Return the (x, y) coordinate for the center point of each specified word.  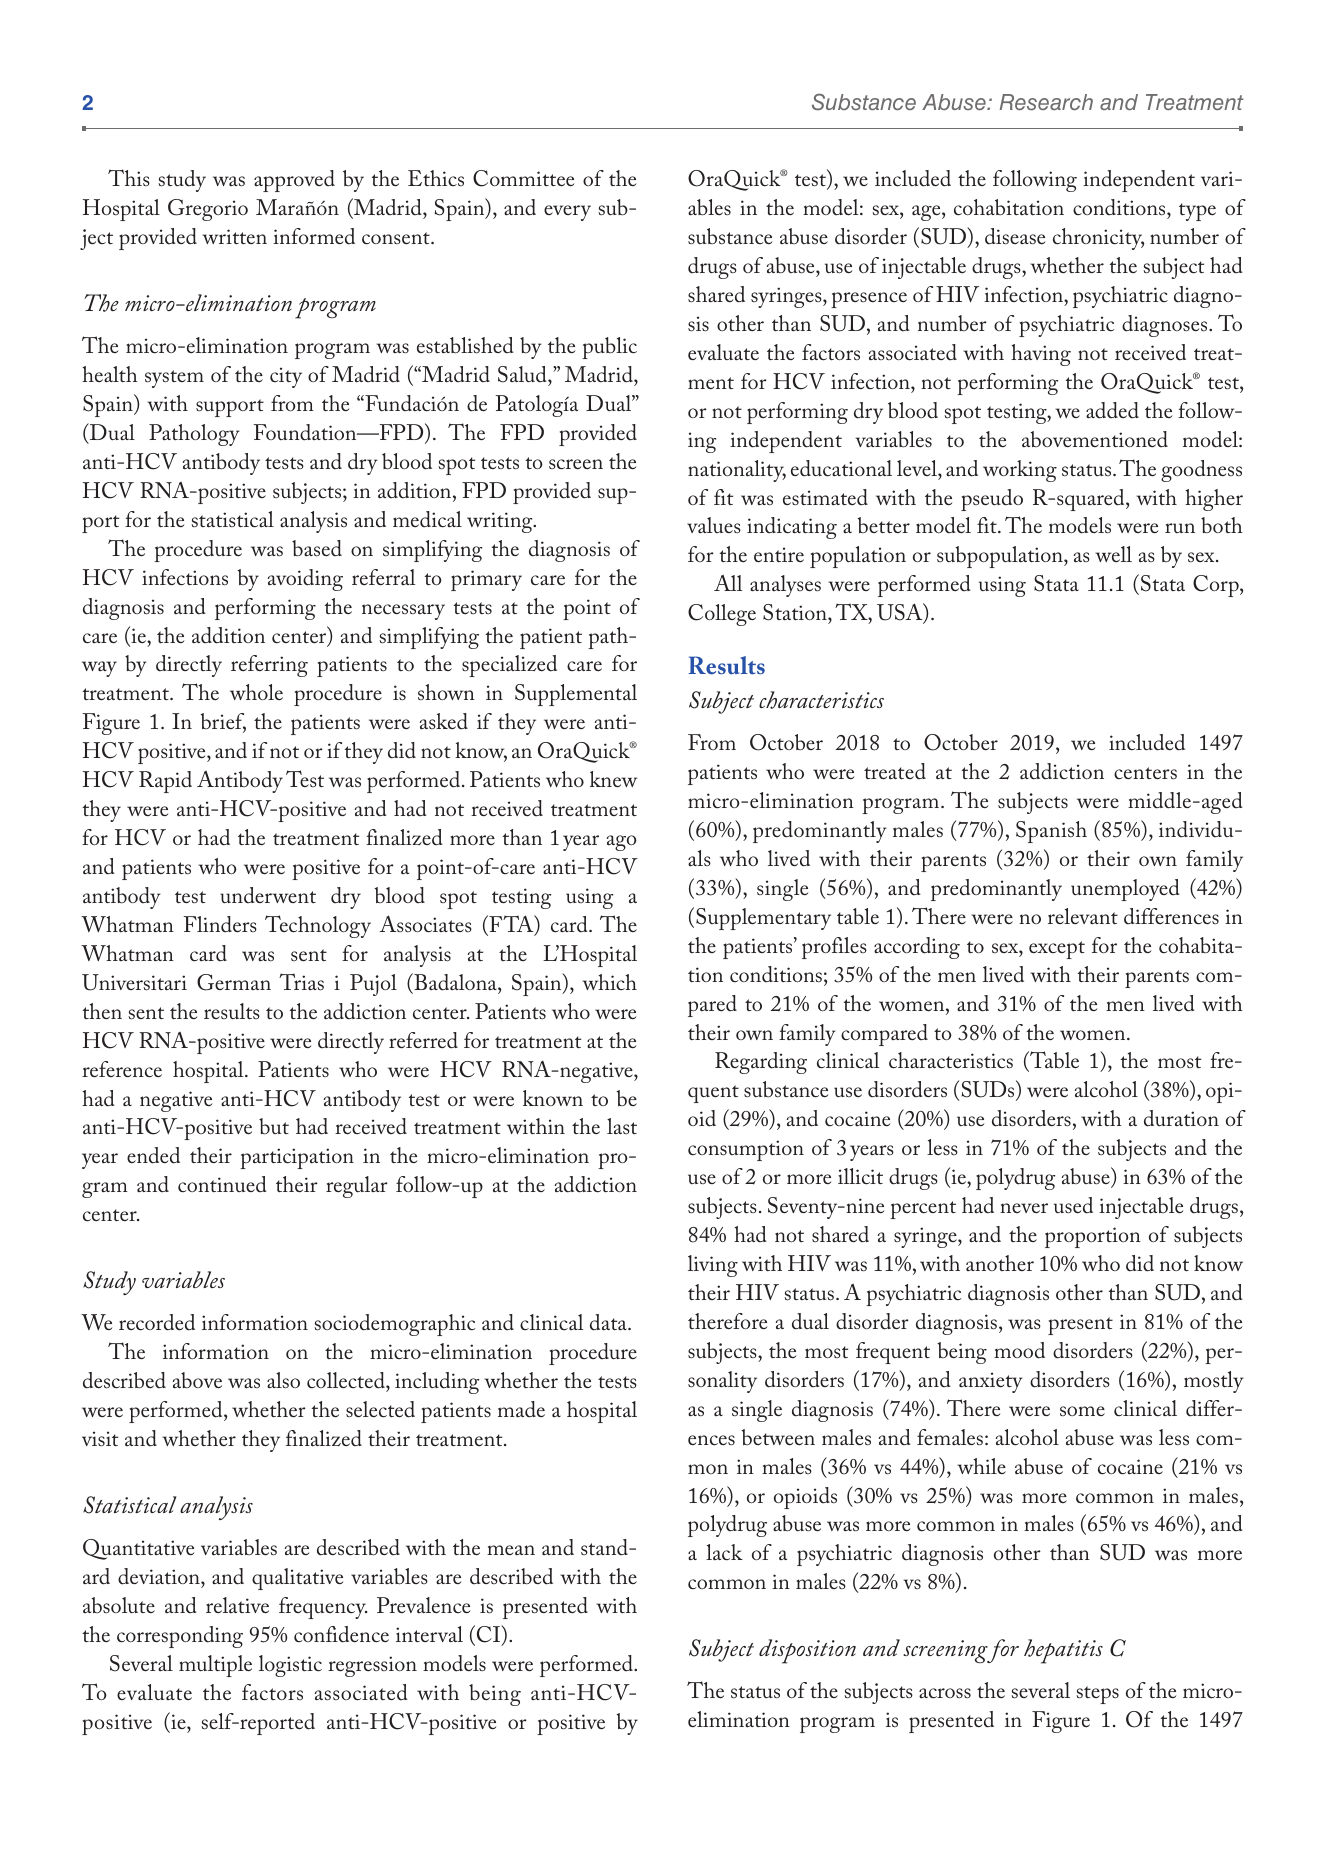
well (1113, 554)
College (722, 615)
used (1073, 1205)
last (622, 1126)
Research (1046, 102)
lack (724, 1552)
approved (294, 181)
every (567, 213)
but (274, 1126)
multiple (215, 1666)
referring (269, 666)
